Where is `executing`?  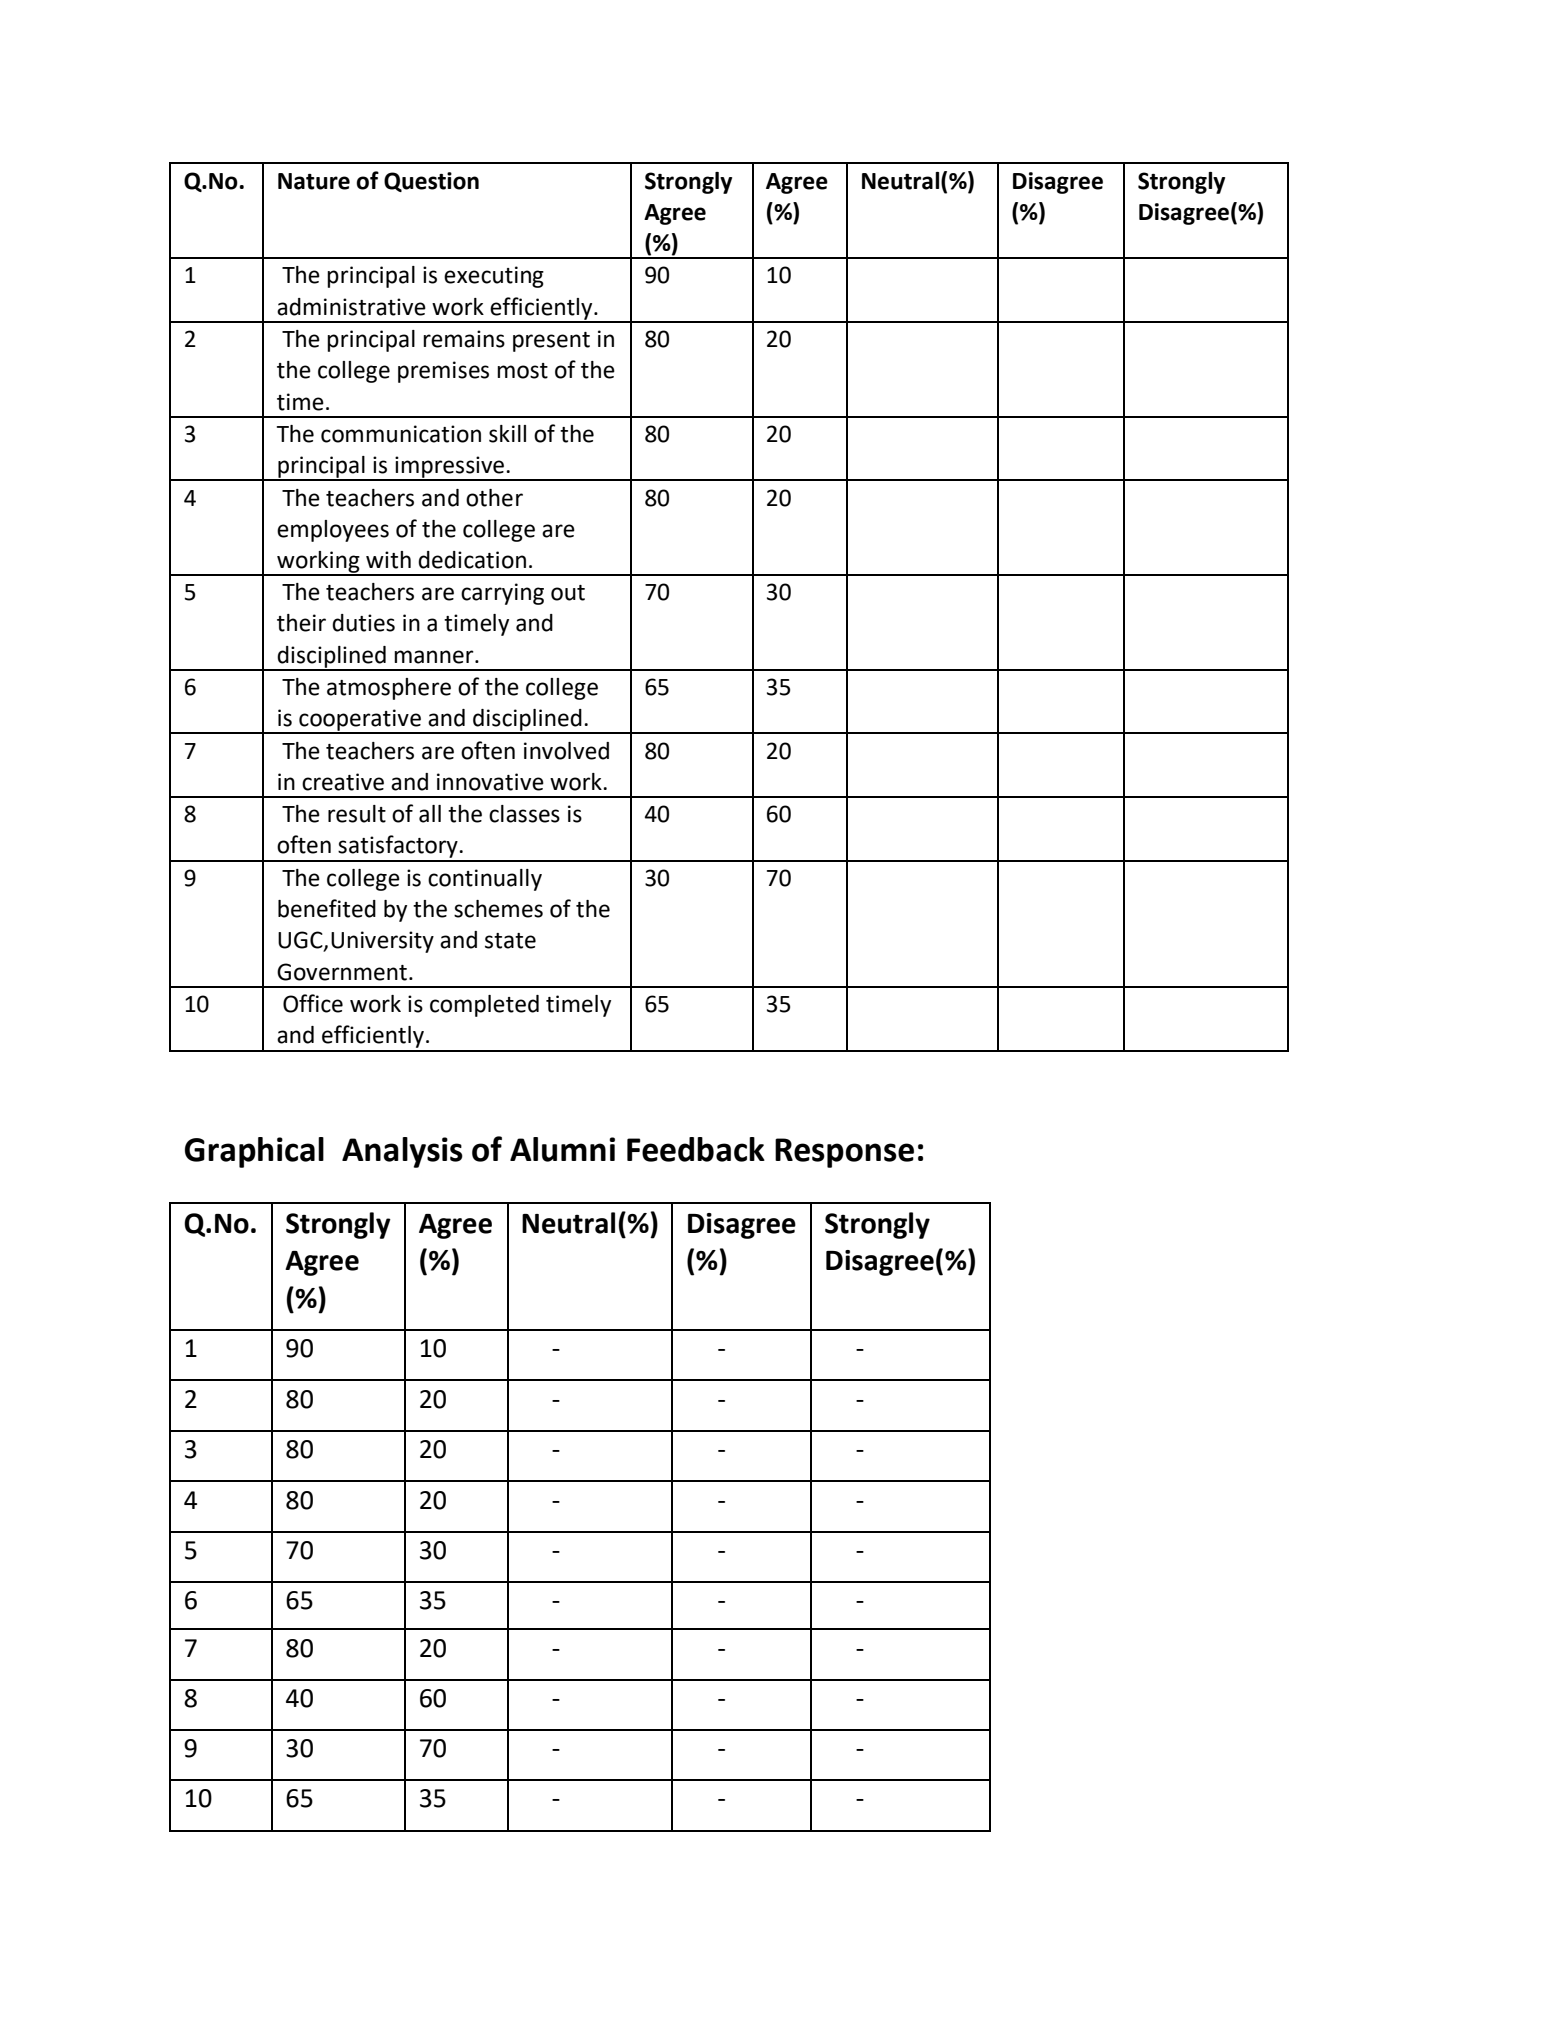
executing is located at coordinates (494, 277).
